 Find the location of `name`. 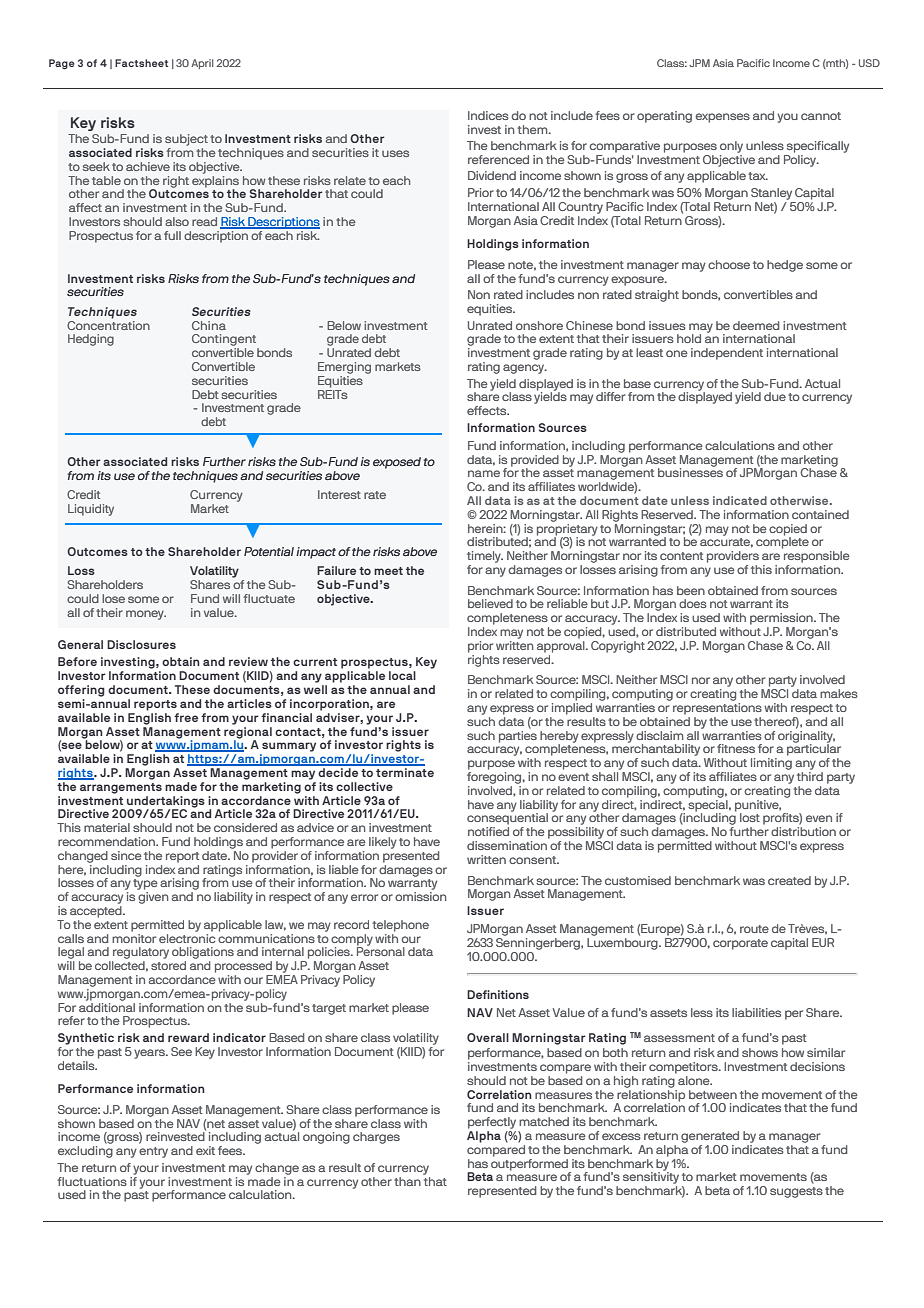

name is located at coordinates (484, 473).
